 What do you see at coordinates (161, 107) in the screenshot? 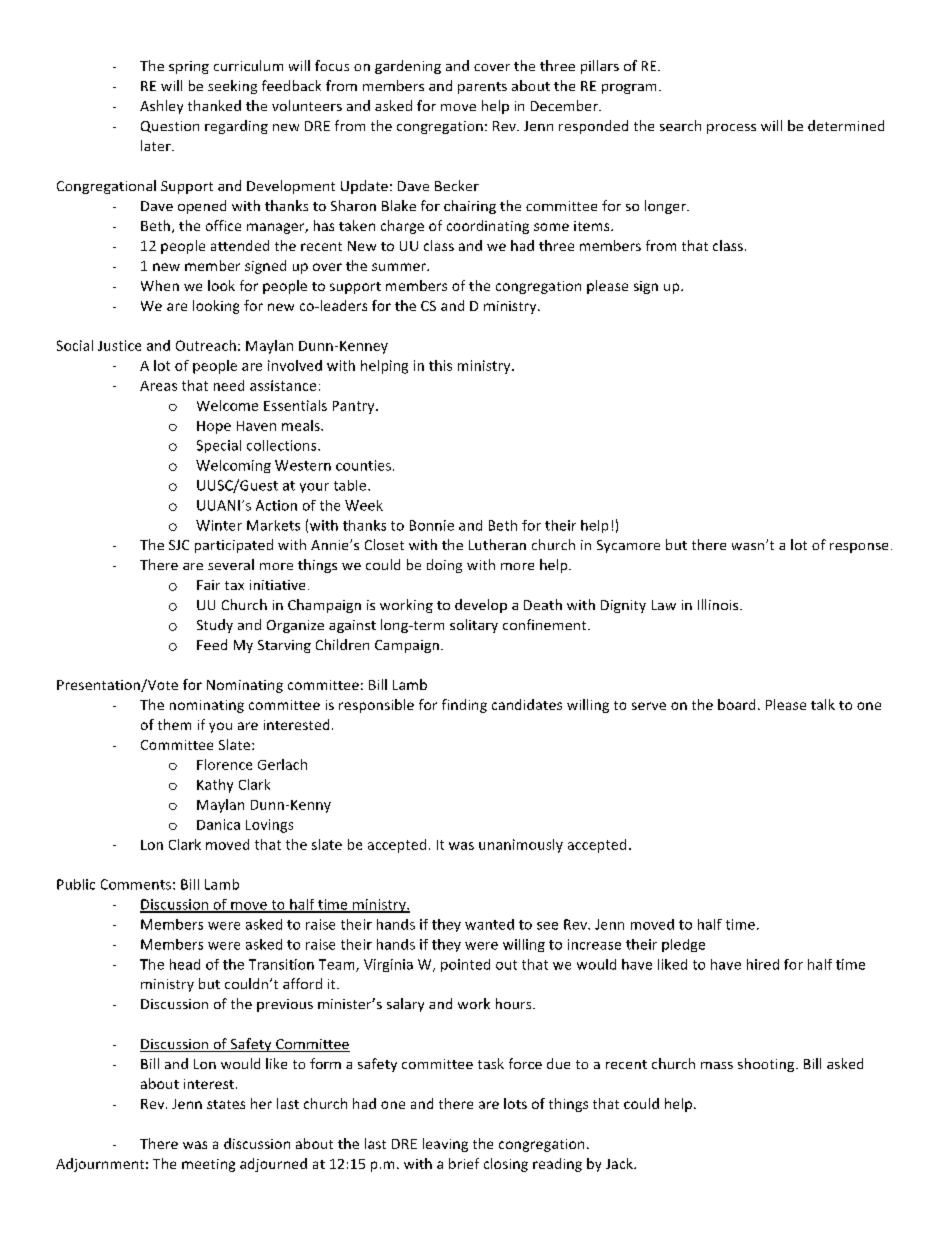
I see `Ashley` at bounding box center [161, 107].
